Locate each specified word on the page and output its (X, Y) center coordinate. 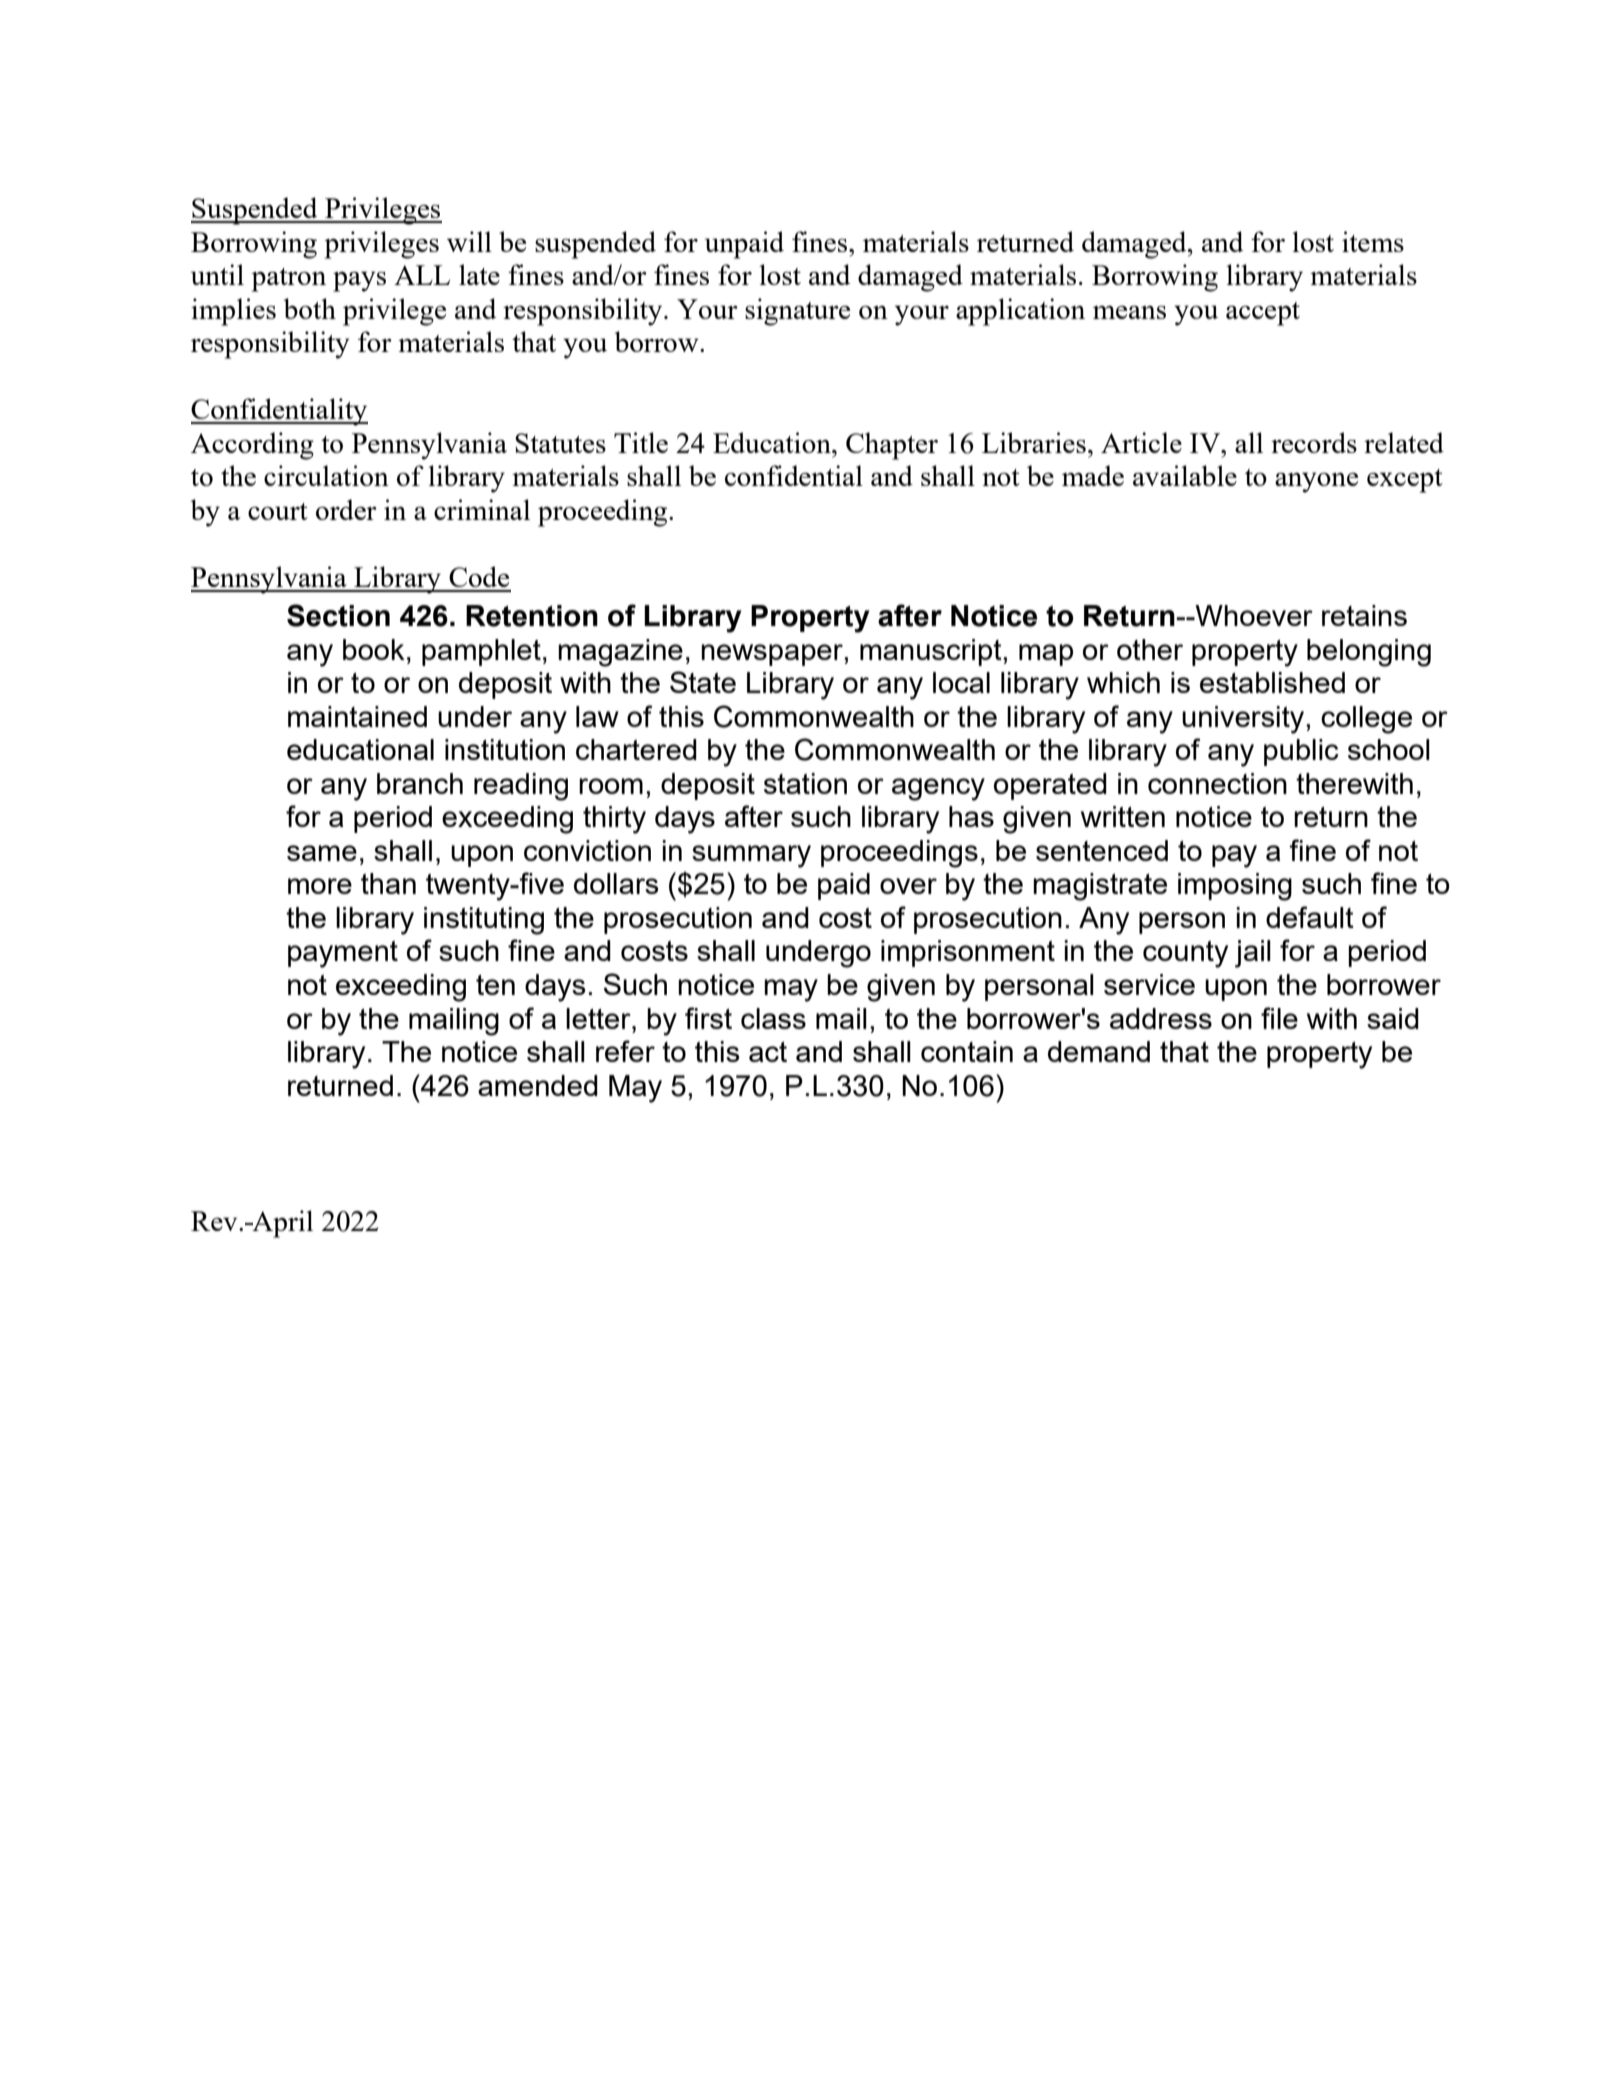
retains (1364, 615)
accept (1263, 314)
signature (797, 312)
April (281, 1224)
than (388, 883)
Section (338, 615)
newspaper (773, 655)
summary (751, 856)
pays (359, 281)
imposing (1235, 887)
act (768, 1052)
